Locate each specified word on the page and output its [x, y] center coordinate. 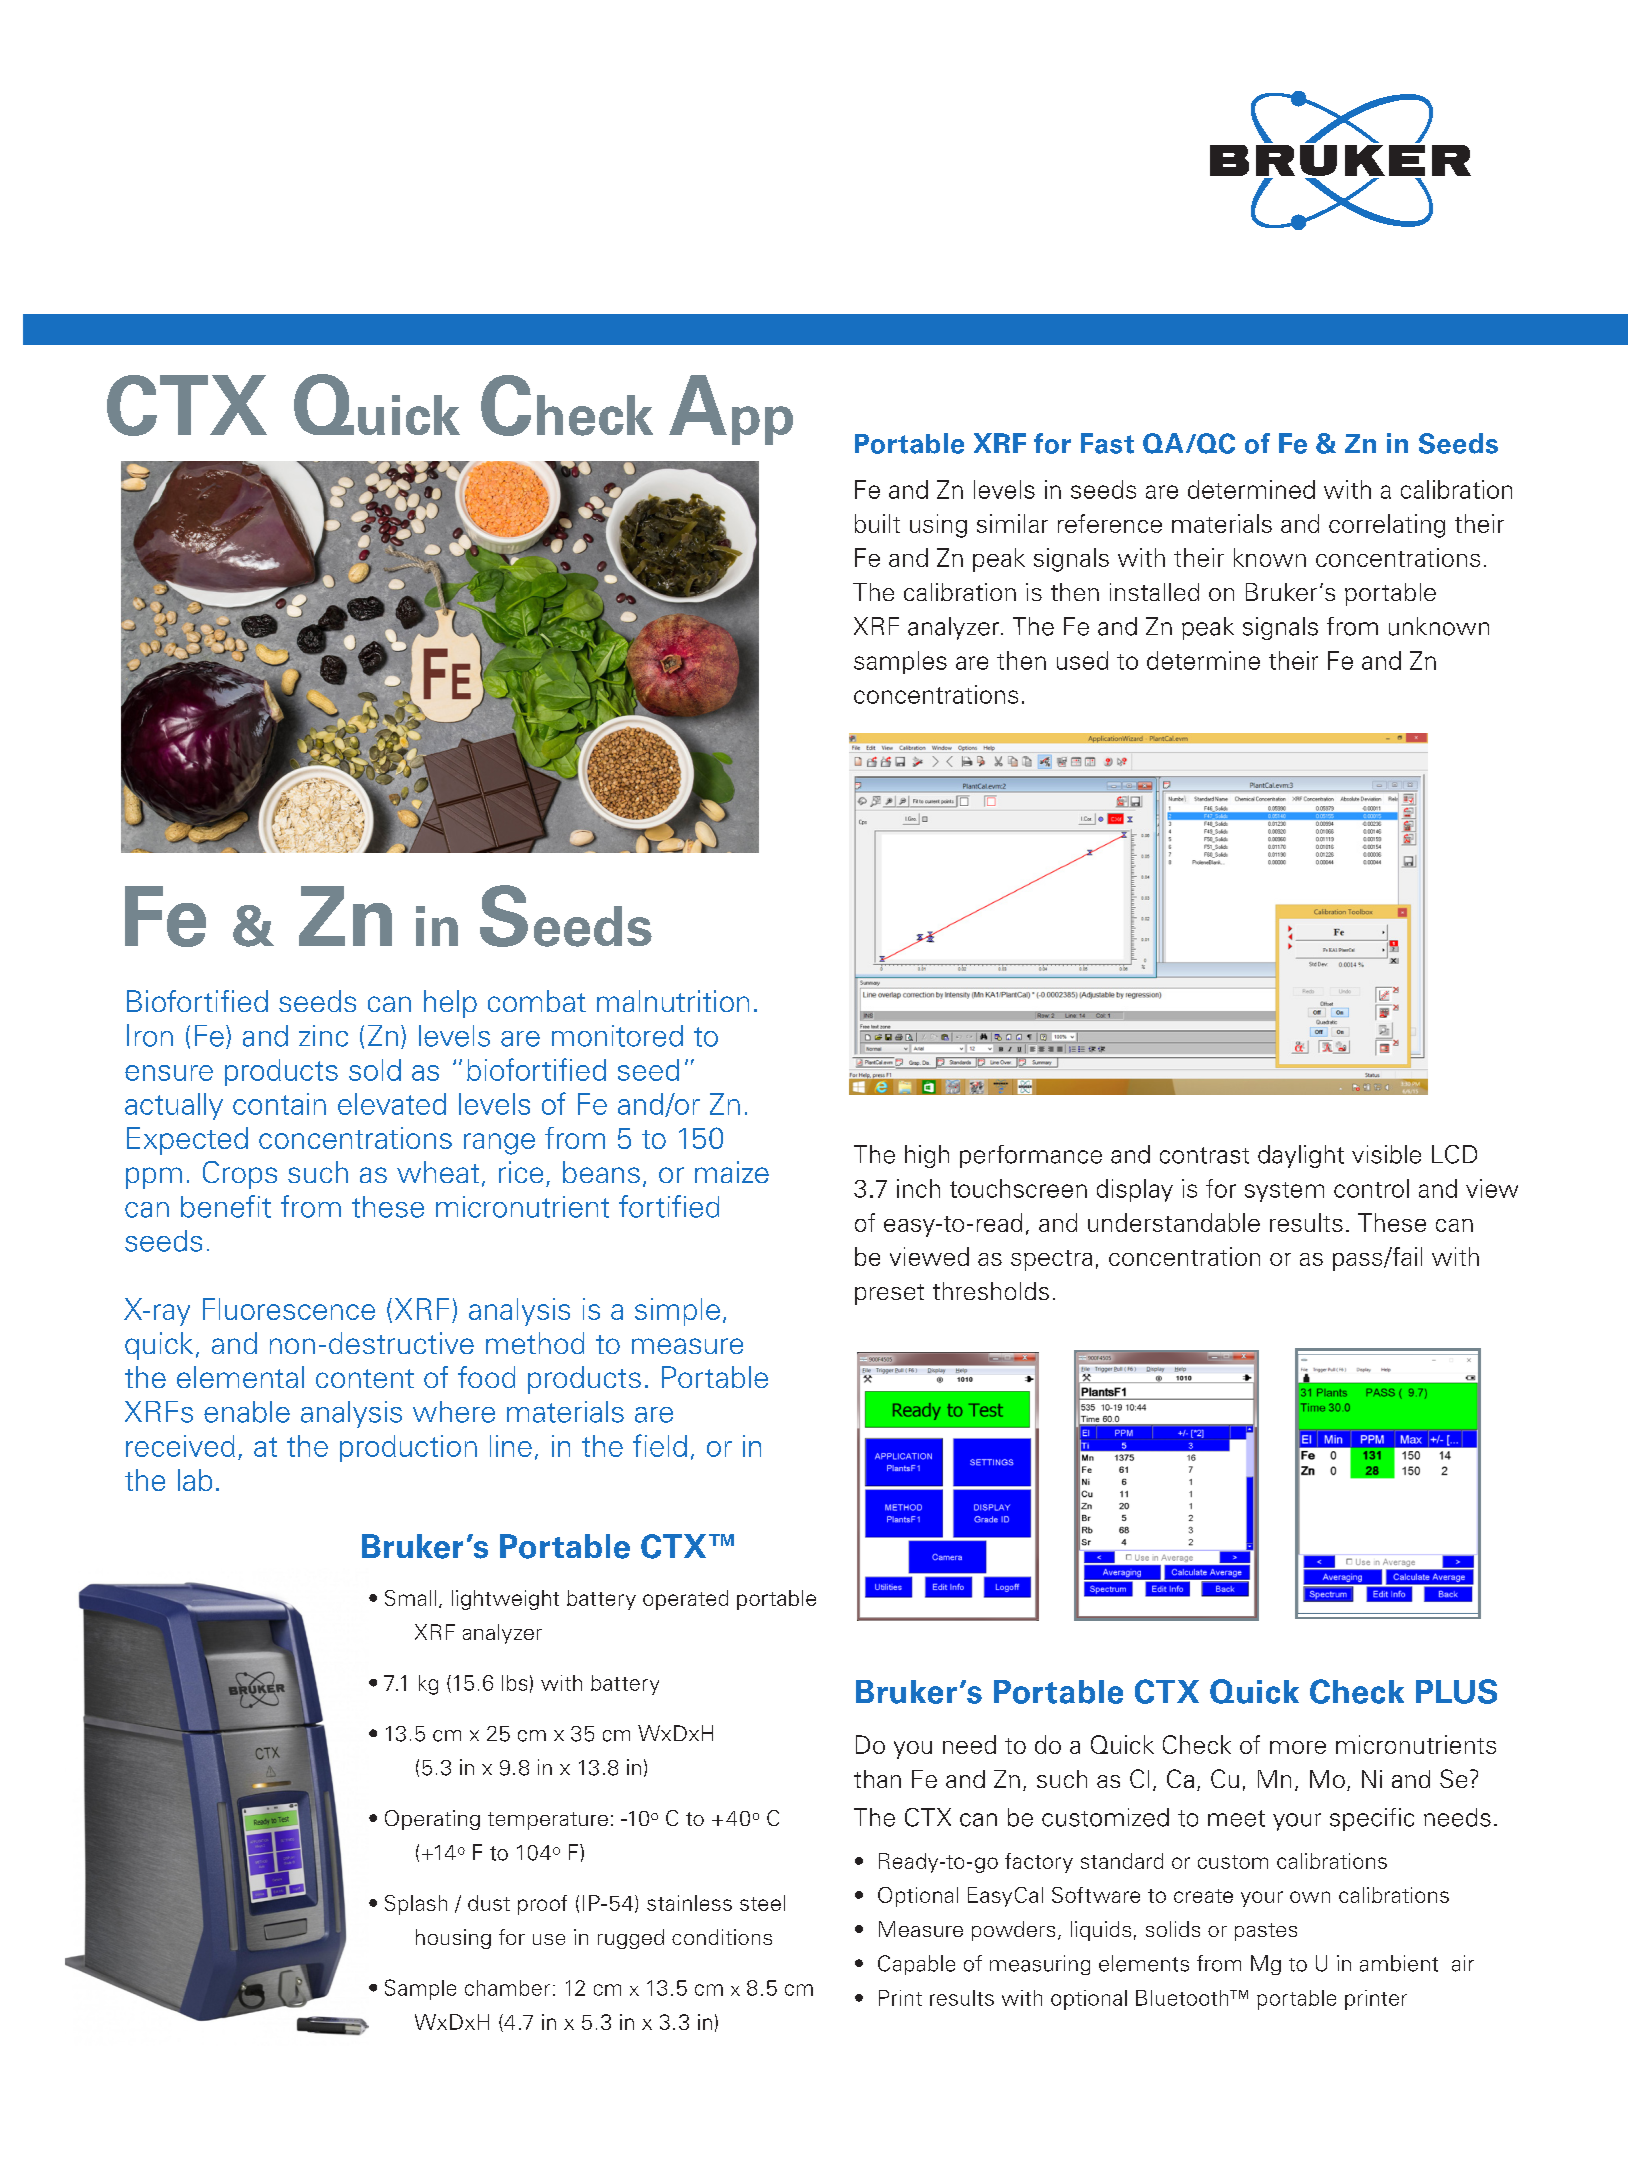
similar [1012, 523]
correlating [1387, 526]
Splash [416, 1905]
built [877, 523]
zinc [323, 1036]
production [408, 1448]
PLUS [1456, 1691]
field [660, 1445]
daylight [1301, 1156]
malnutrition [673, 1001]
